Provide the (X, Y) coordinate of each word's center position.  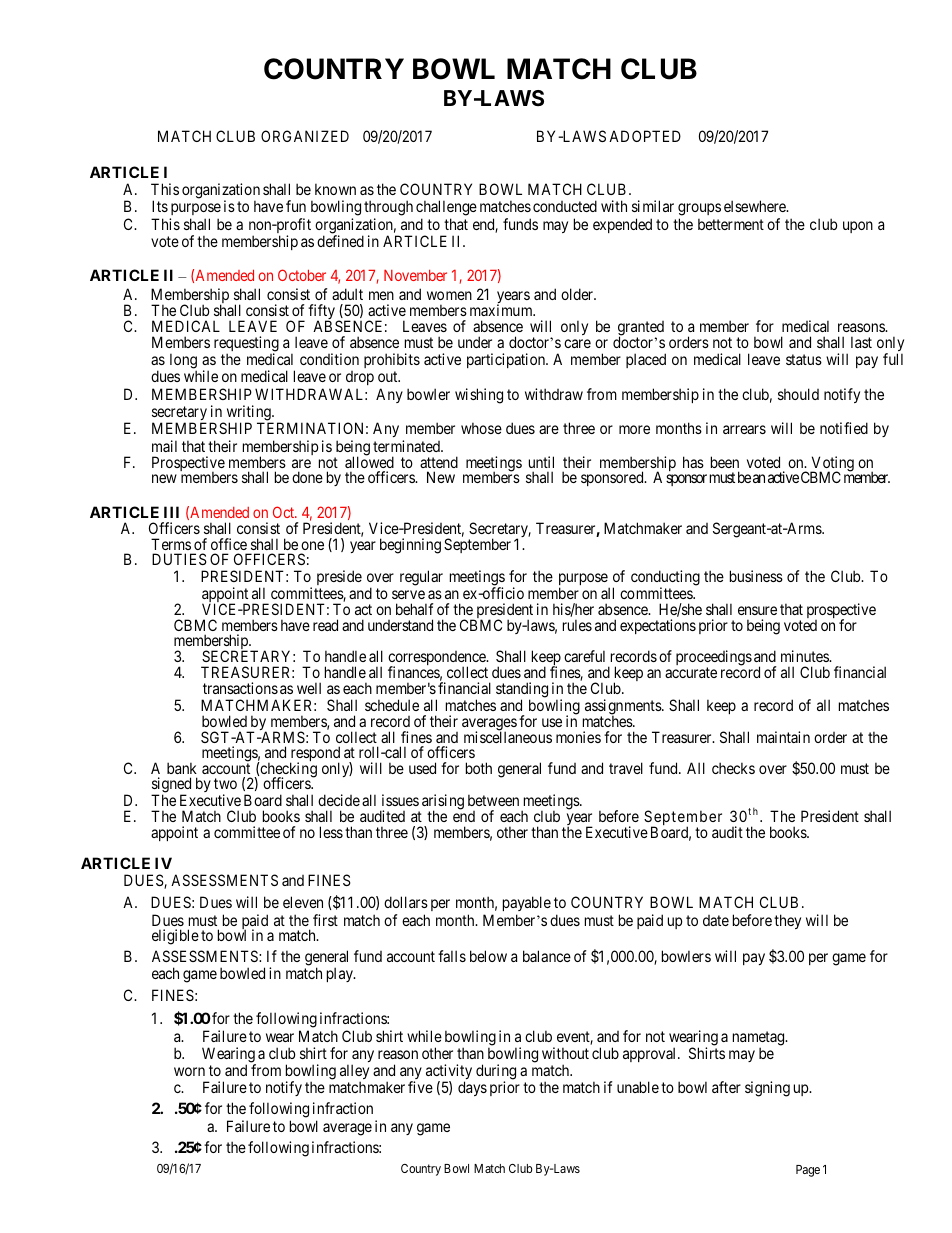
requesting (246, 345)
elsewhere (756, 206)
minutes (806, 656)
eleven (303, 902)
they (787, 921)
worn (189, 1071)
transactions (240, 688)
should (798, 394)
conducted (565, 206)
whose (481, 428)
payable (527, 903)
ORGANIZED (305, 136)
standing (522, 691)
